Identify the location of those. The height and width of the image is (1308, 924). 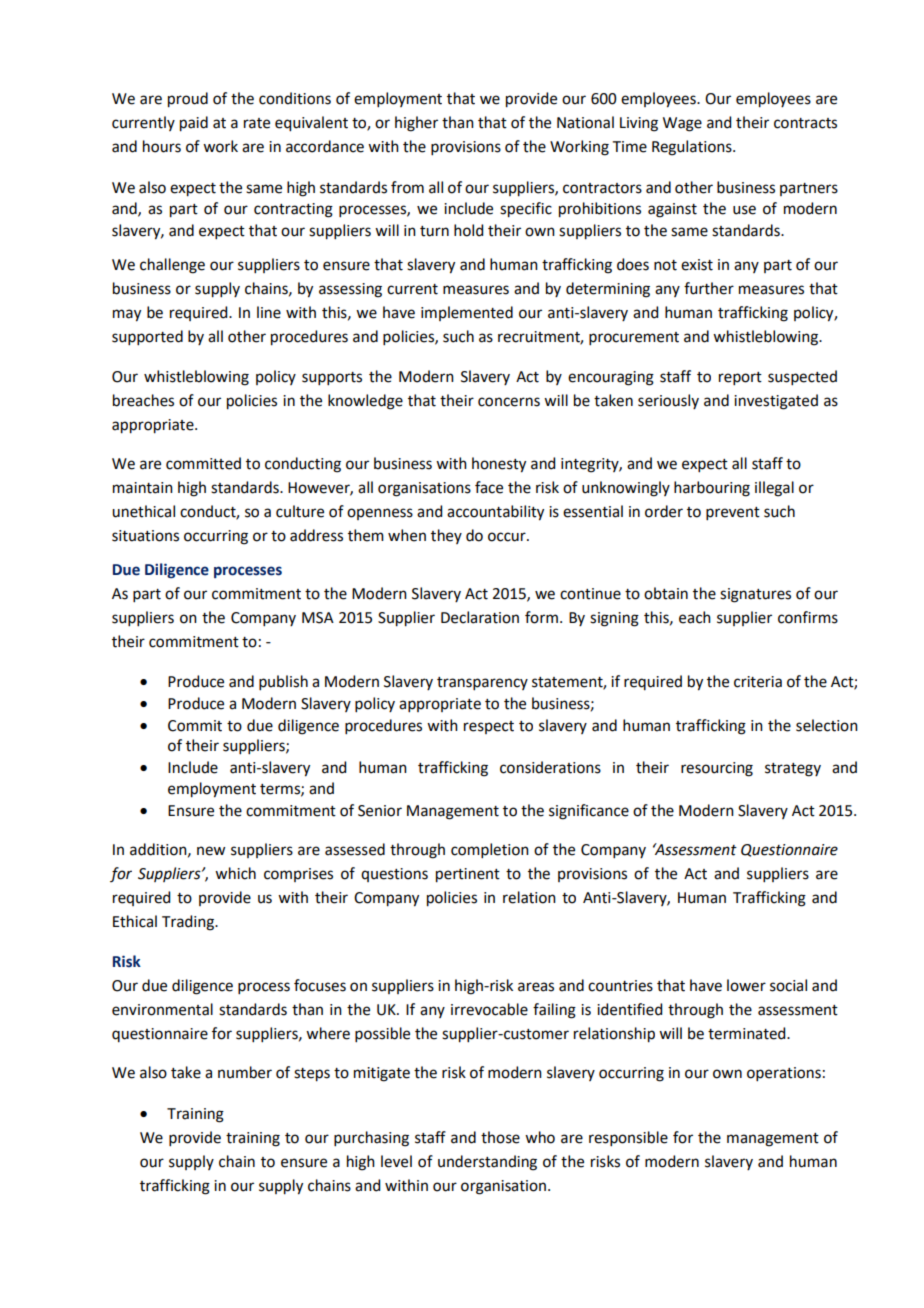
(500, 1137).
